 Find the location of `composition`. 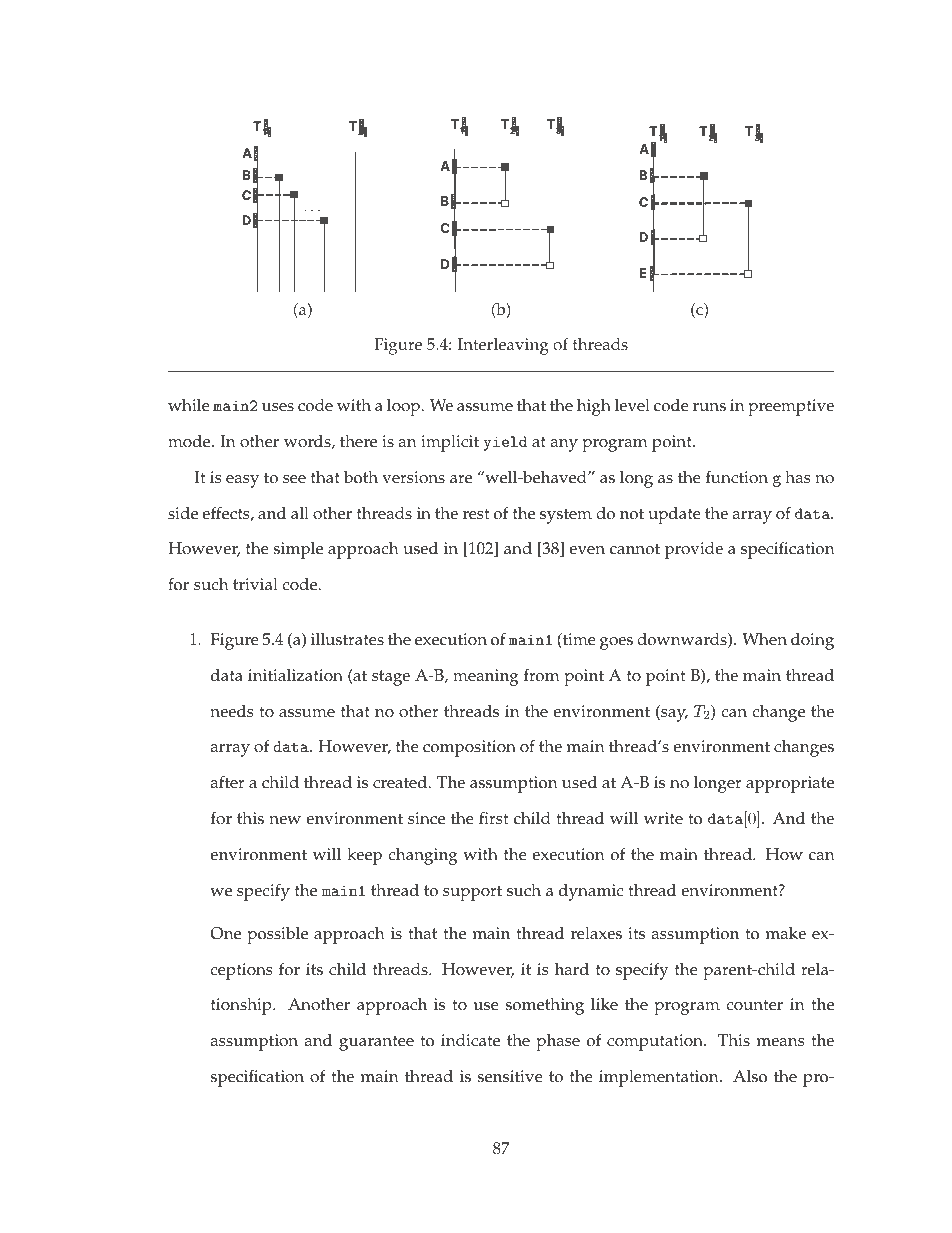

composition is located at coordinates (469, 748).
